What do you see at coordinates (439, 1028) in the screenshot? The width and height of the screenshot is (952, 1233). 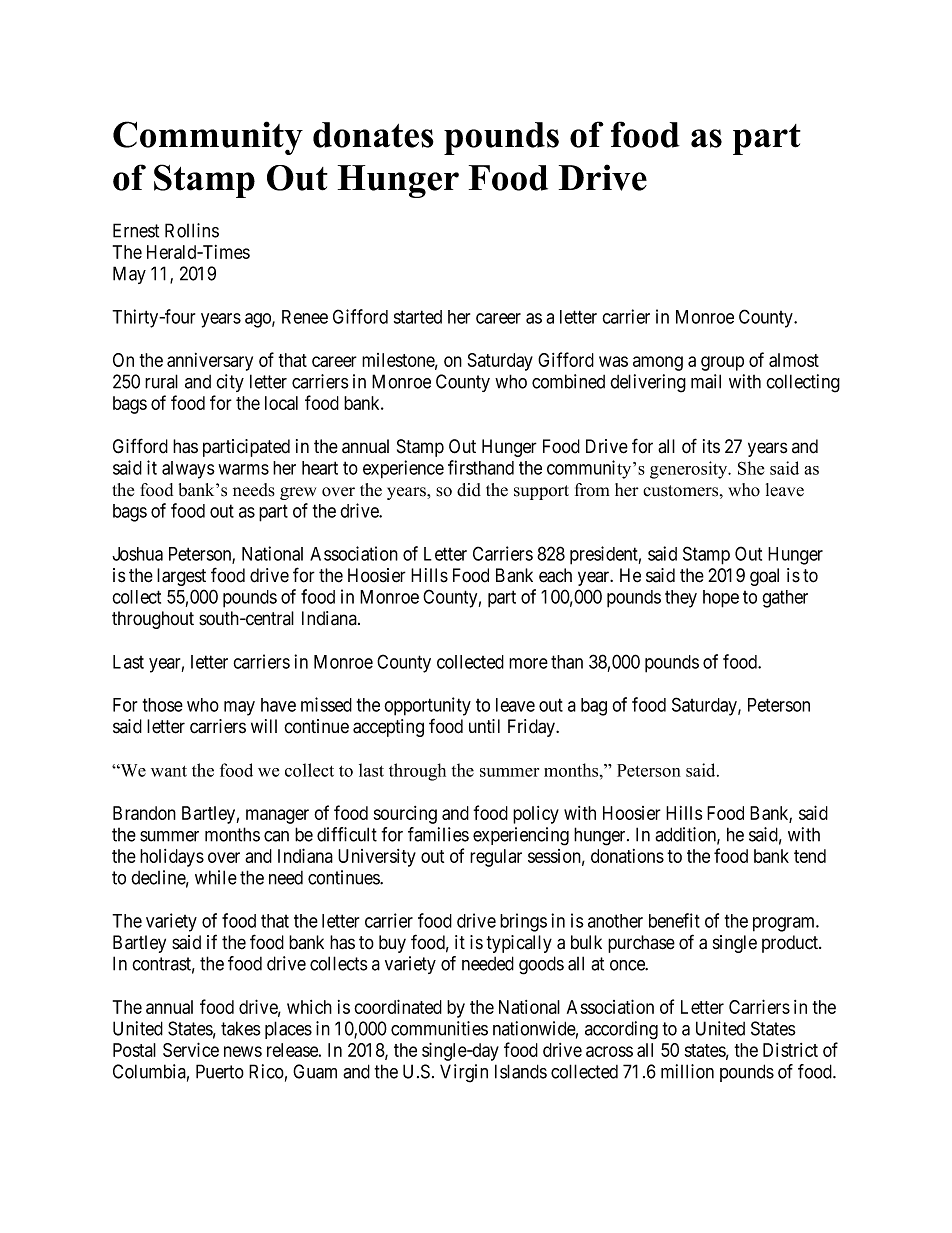 I see `communities` at bounding box center [439, 1028].
